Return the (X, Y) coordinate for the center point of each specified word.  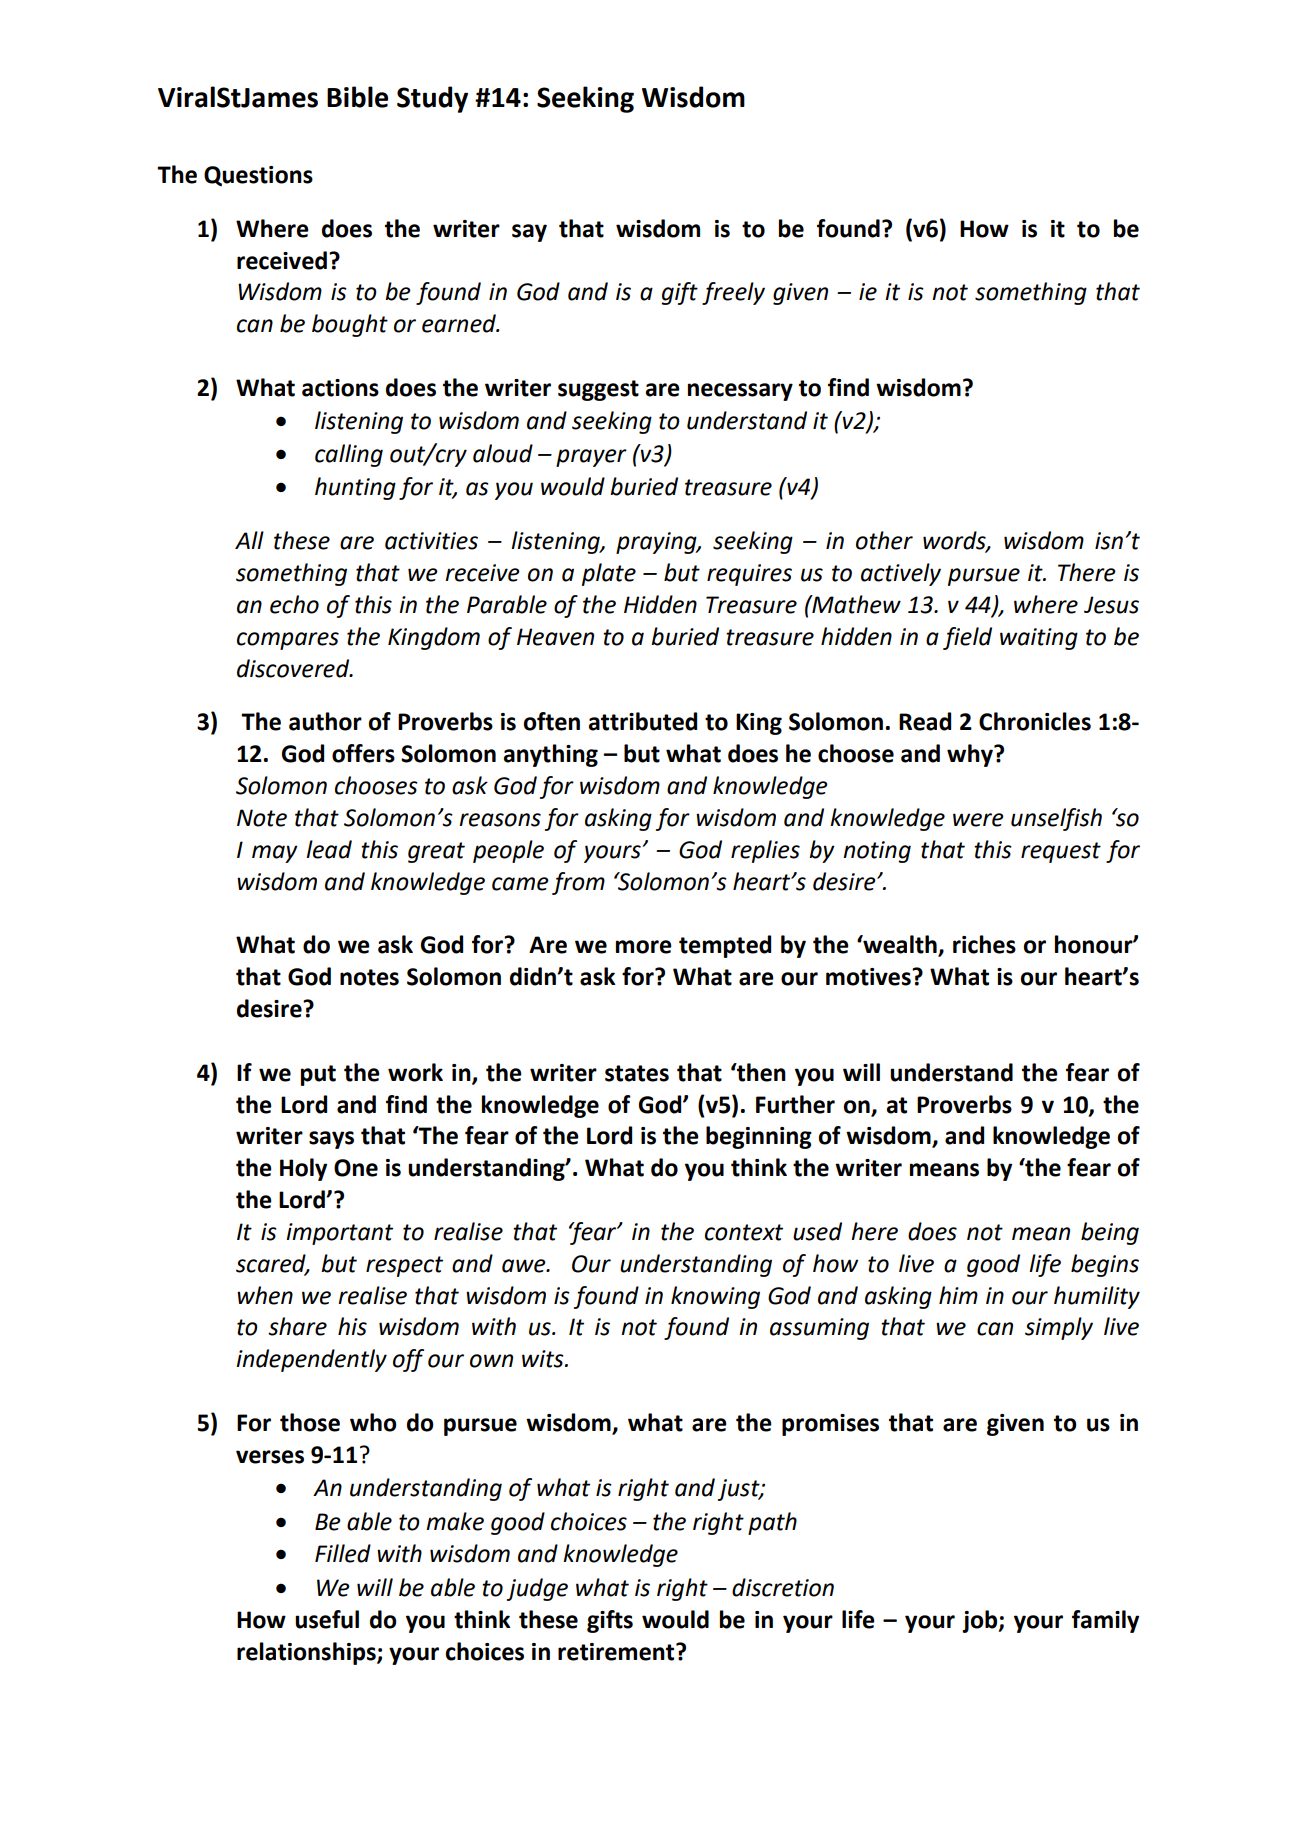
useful (327, 1619)
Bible (357, 97)
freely (733, 293)
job (981, 1621)
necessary (740, 392)
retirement (617, 1652)
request (1061, 852)
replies (765, 851)
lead (329, 849)
